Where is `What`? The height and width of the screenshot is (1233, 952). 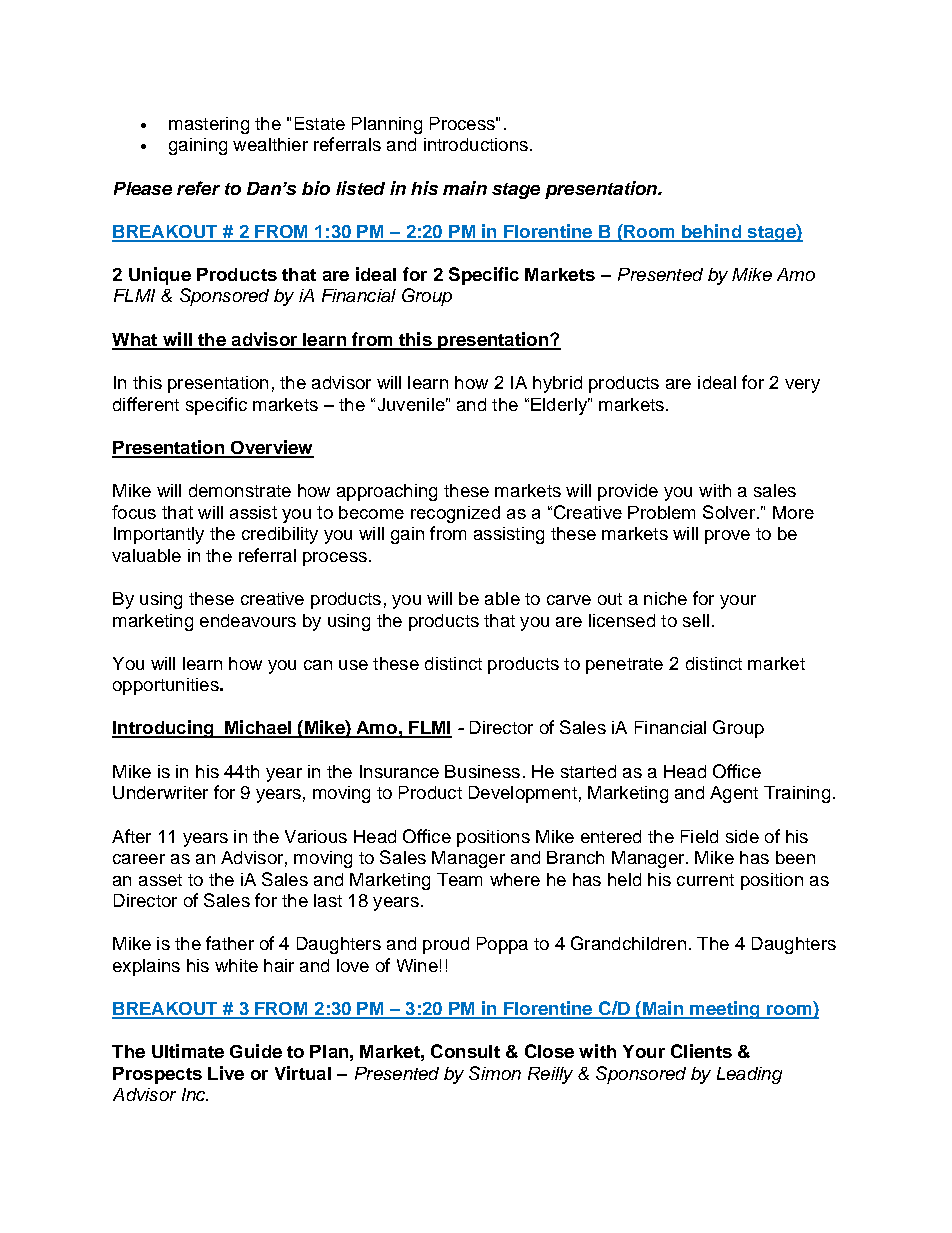 What is located at coordinates (136, 341).
